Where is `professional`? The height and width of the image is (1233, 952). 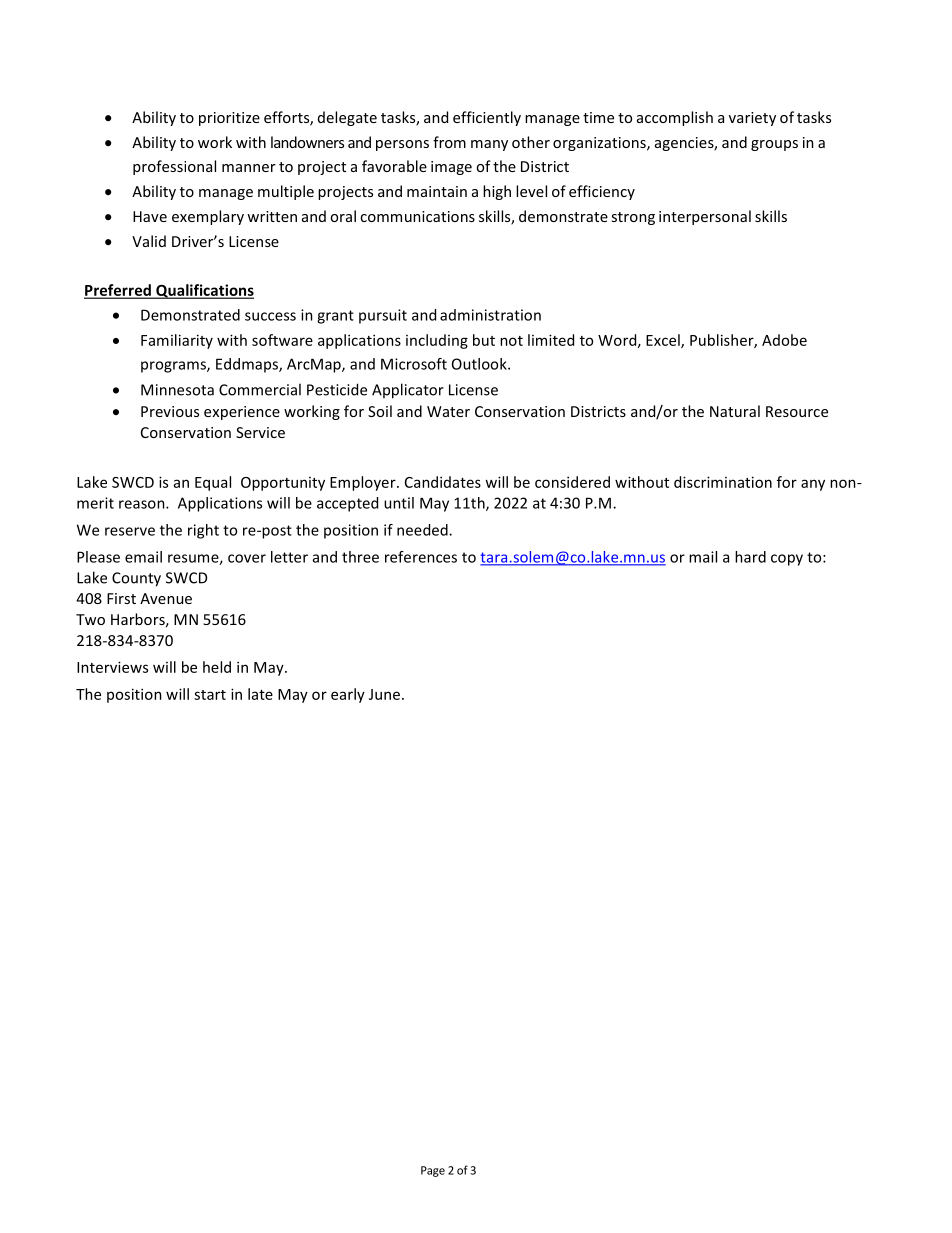 professional is located at coordinates (174, 167).
